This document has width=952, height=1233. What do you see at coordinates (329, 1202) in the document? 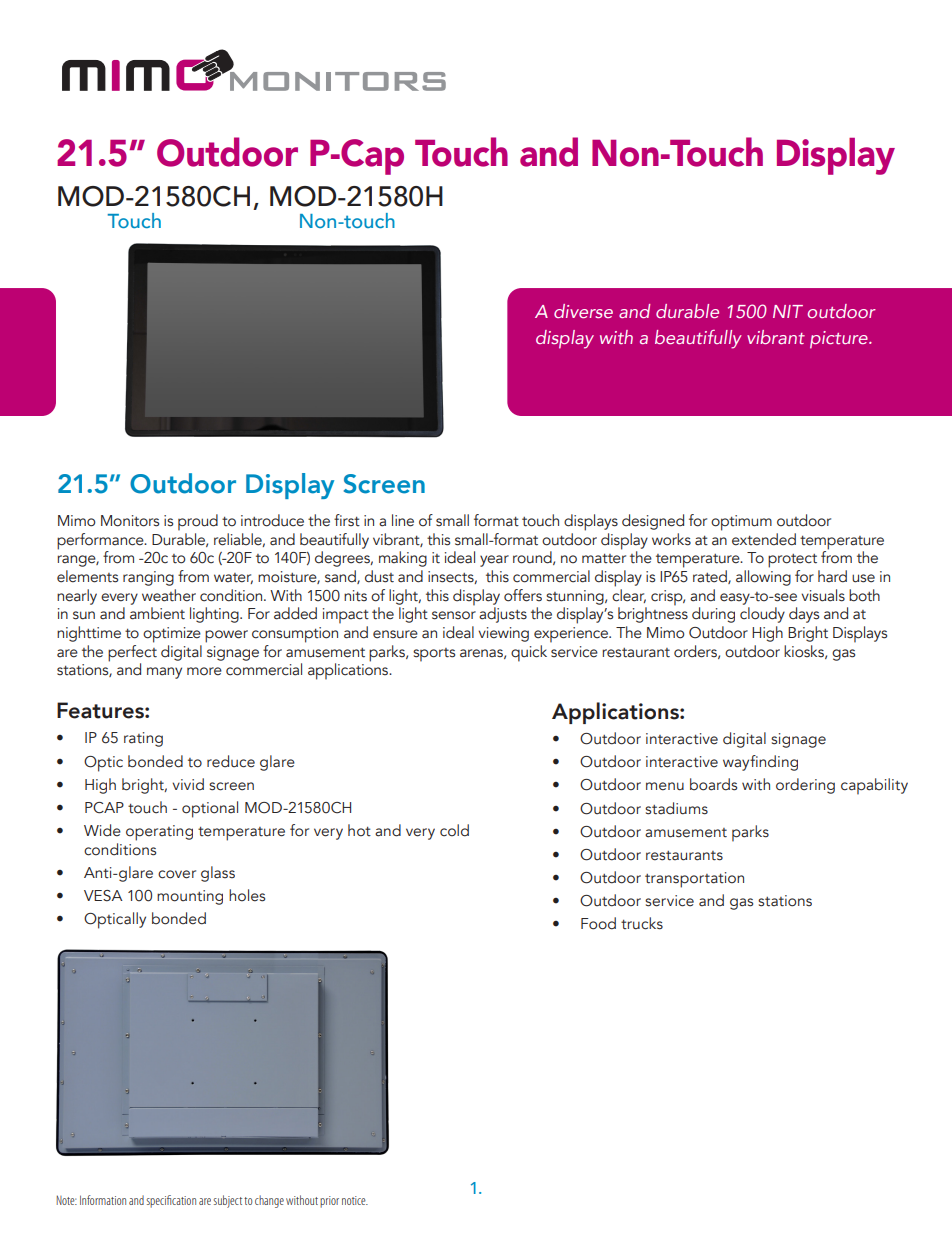
I see `prior` at bounding box center [329, 1202].
